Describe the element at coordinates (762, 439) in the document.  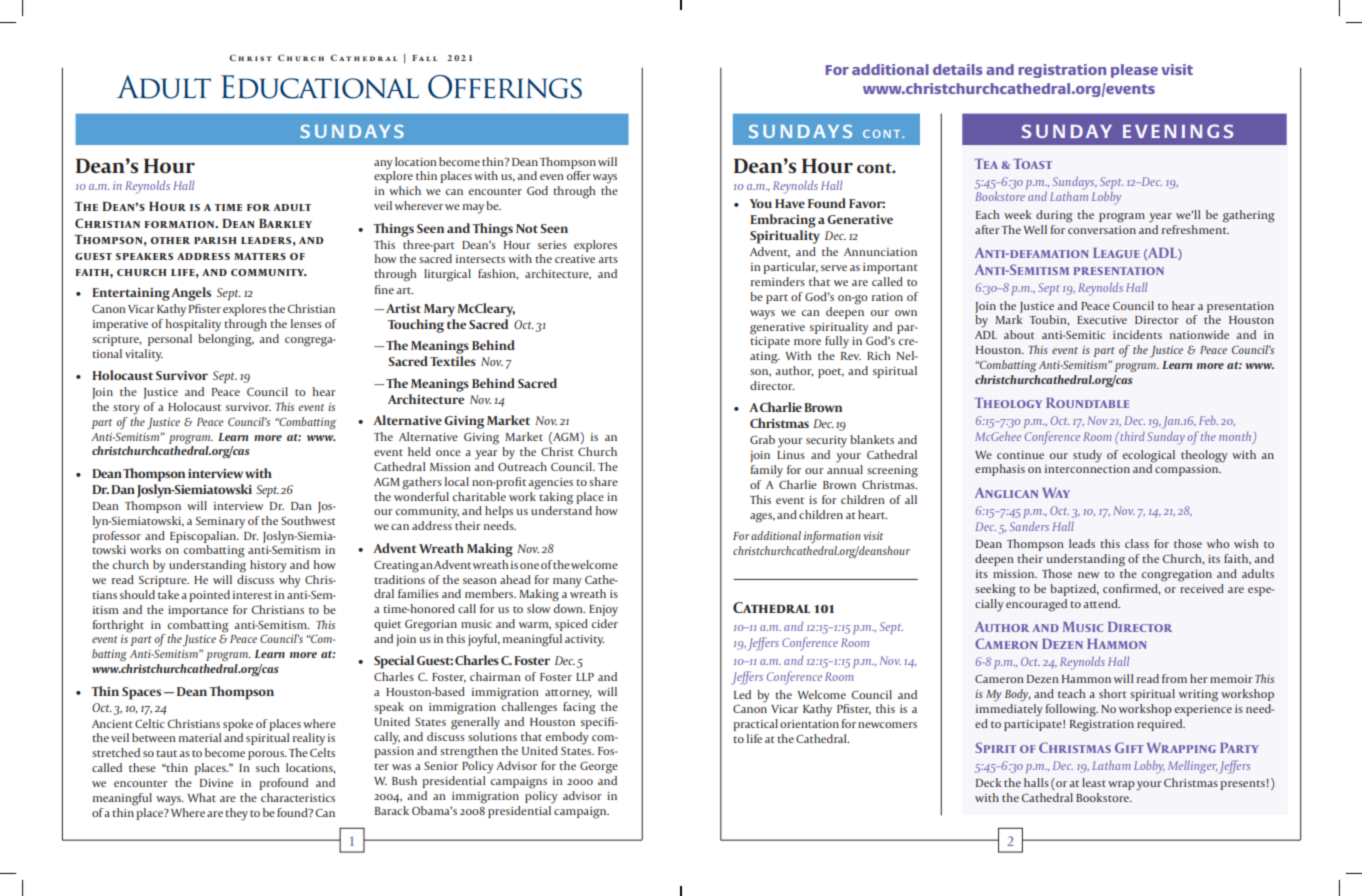
I see `Grab` at that location.
